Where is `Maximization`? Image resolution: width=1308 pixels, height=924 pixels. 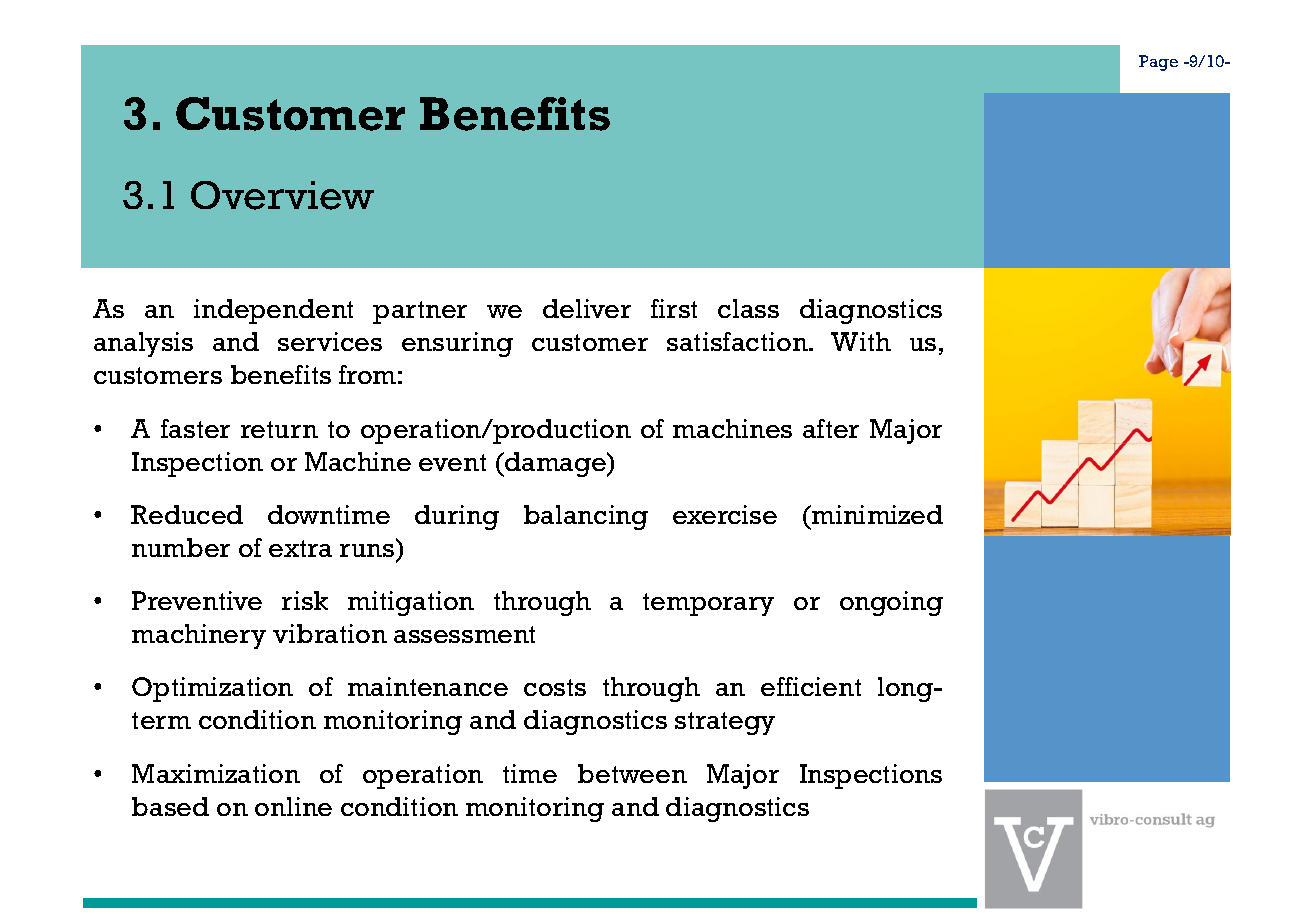 Maximization is located at coordinates (216, 773).
